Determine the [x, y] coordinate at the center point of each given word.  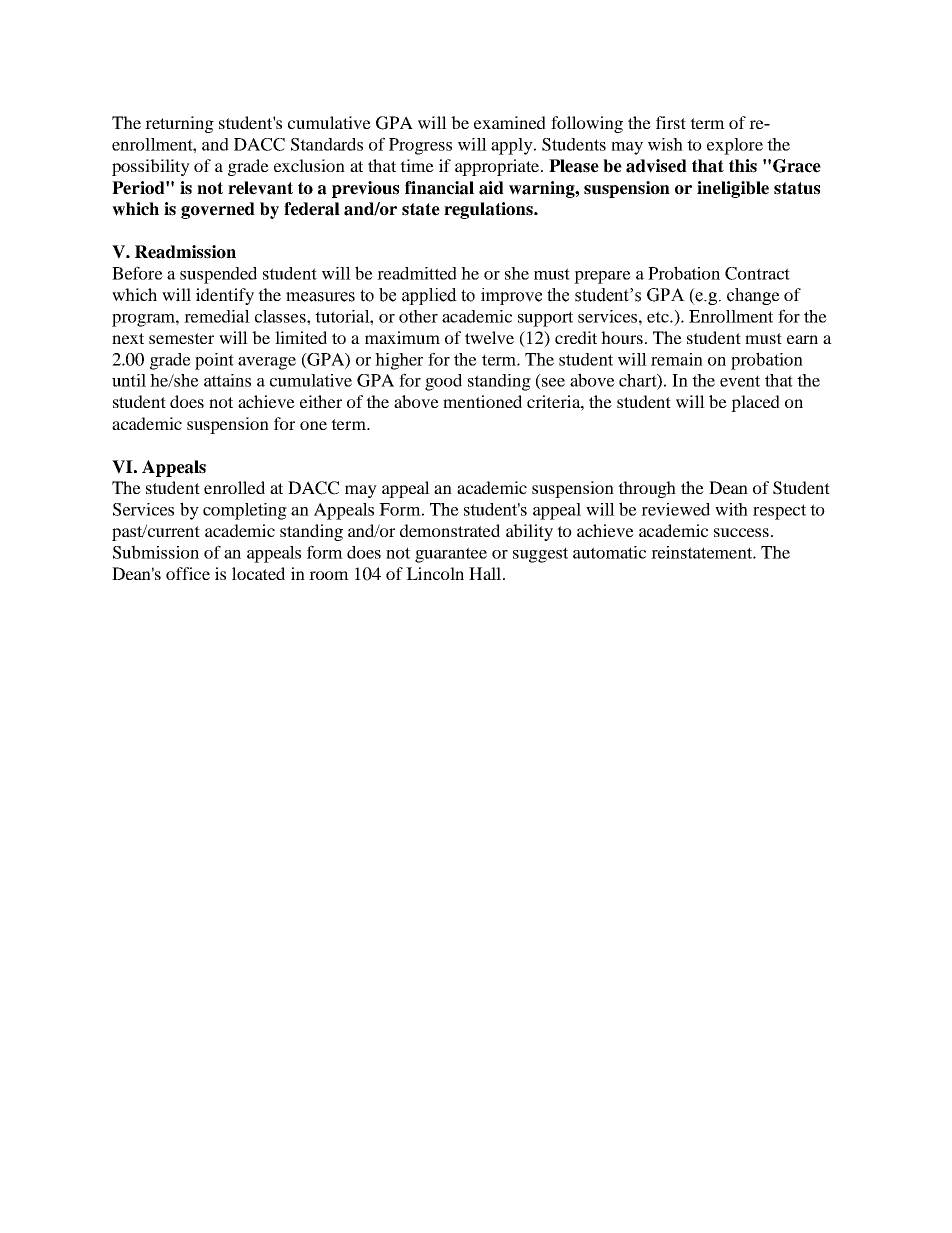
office [188, 573]
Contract [757, 273]
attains [227, 380]
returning [179, 124]
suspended [218, 275]
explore [735, 146]
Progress [420, 146]
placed [755, 403]
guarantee [451, 555]
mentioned [482, 401]
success [741, 532]
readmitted [417, 273]
